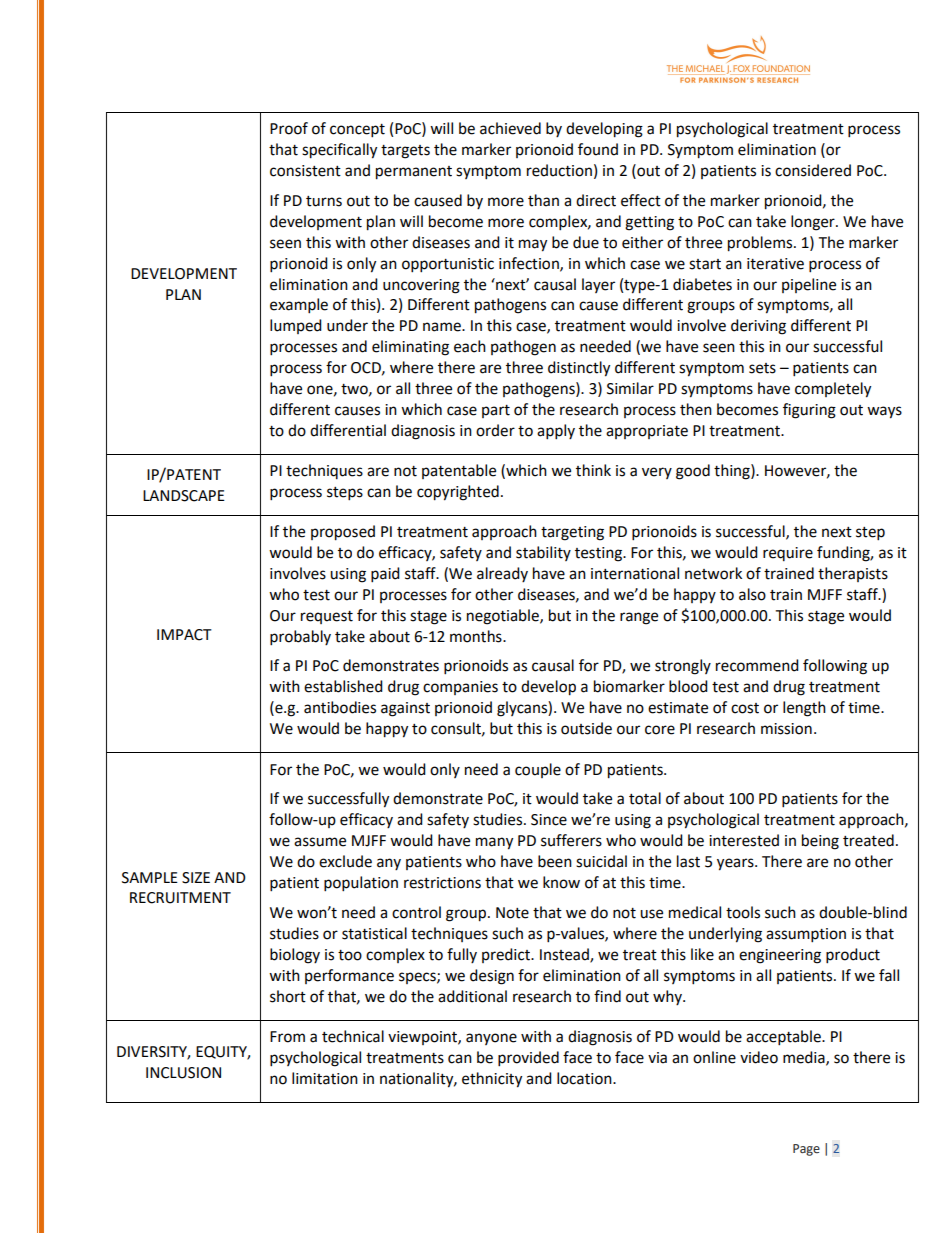  What do you see at coordinates (820, 842) in the screenshot?
I see `being` at bounding box center [820, 842].
